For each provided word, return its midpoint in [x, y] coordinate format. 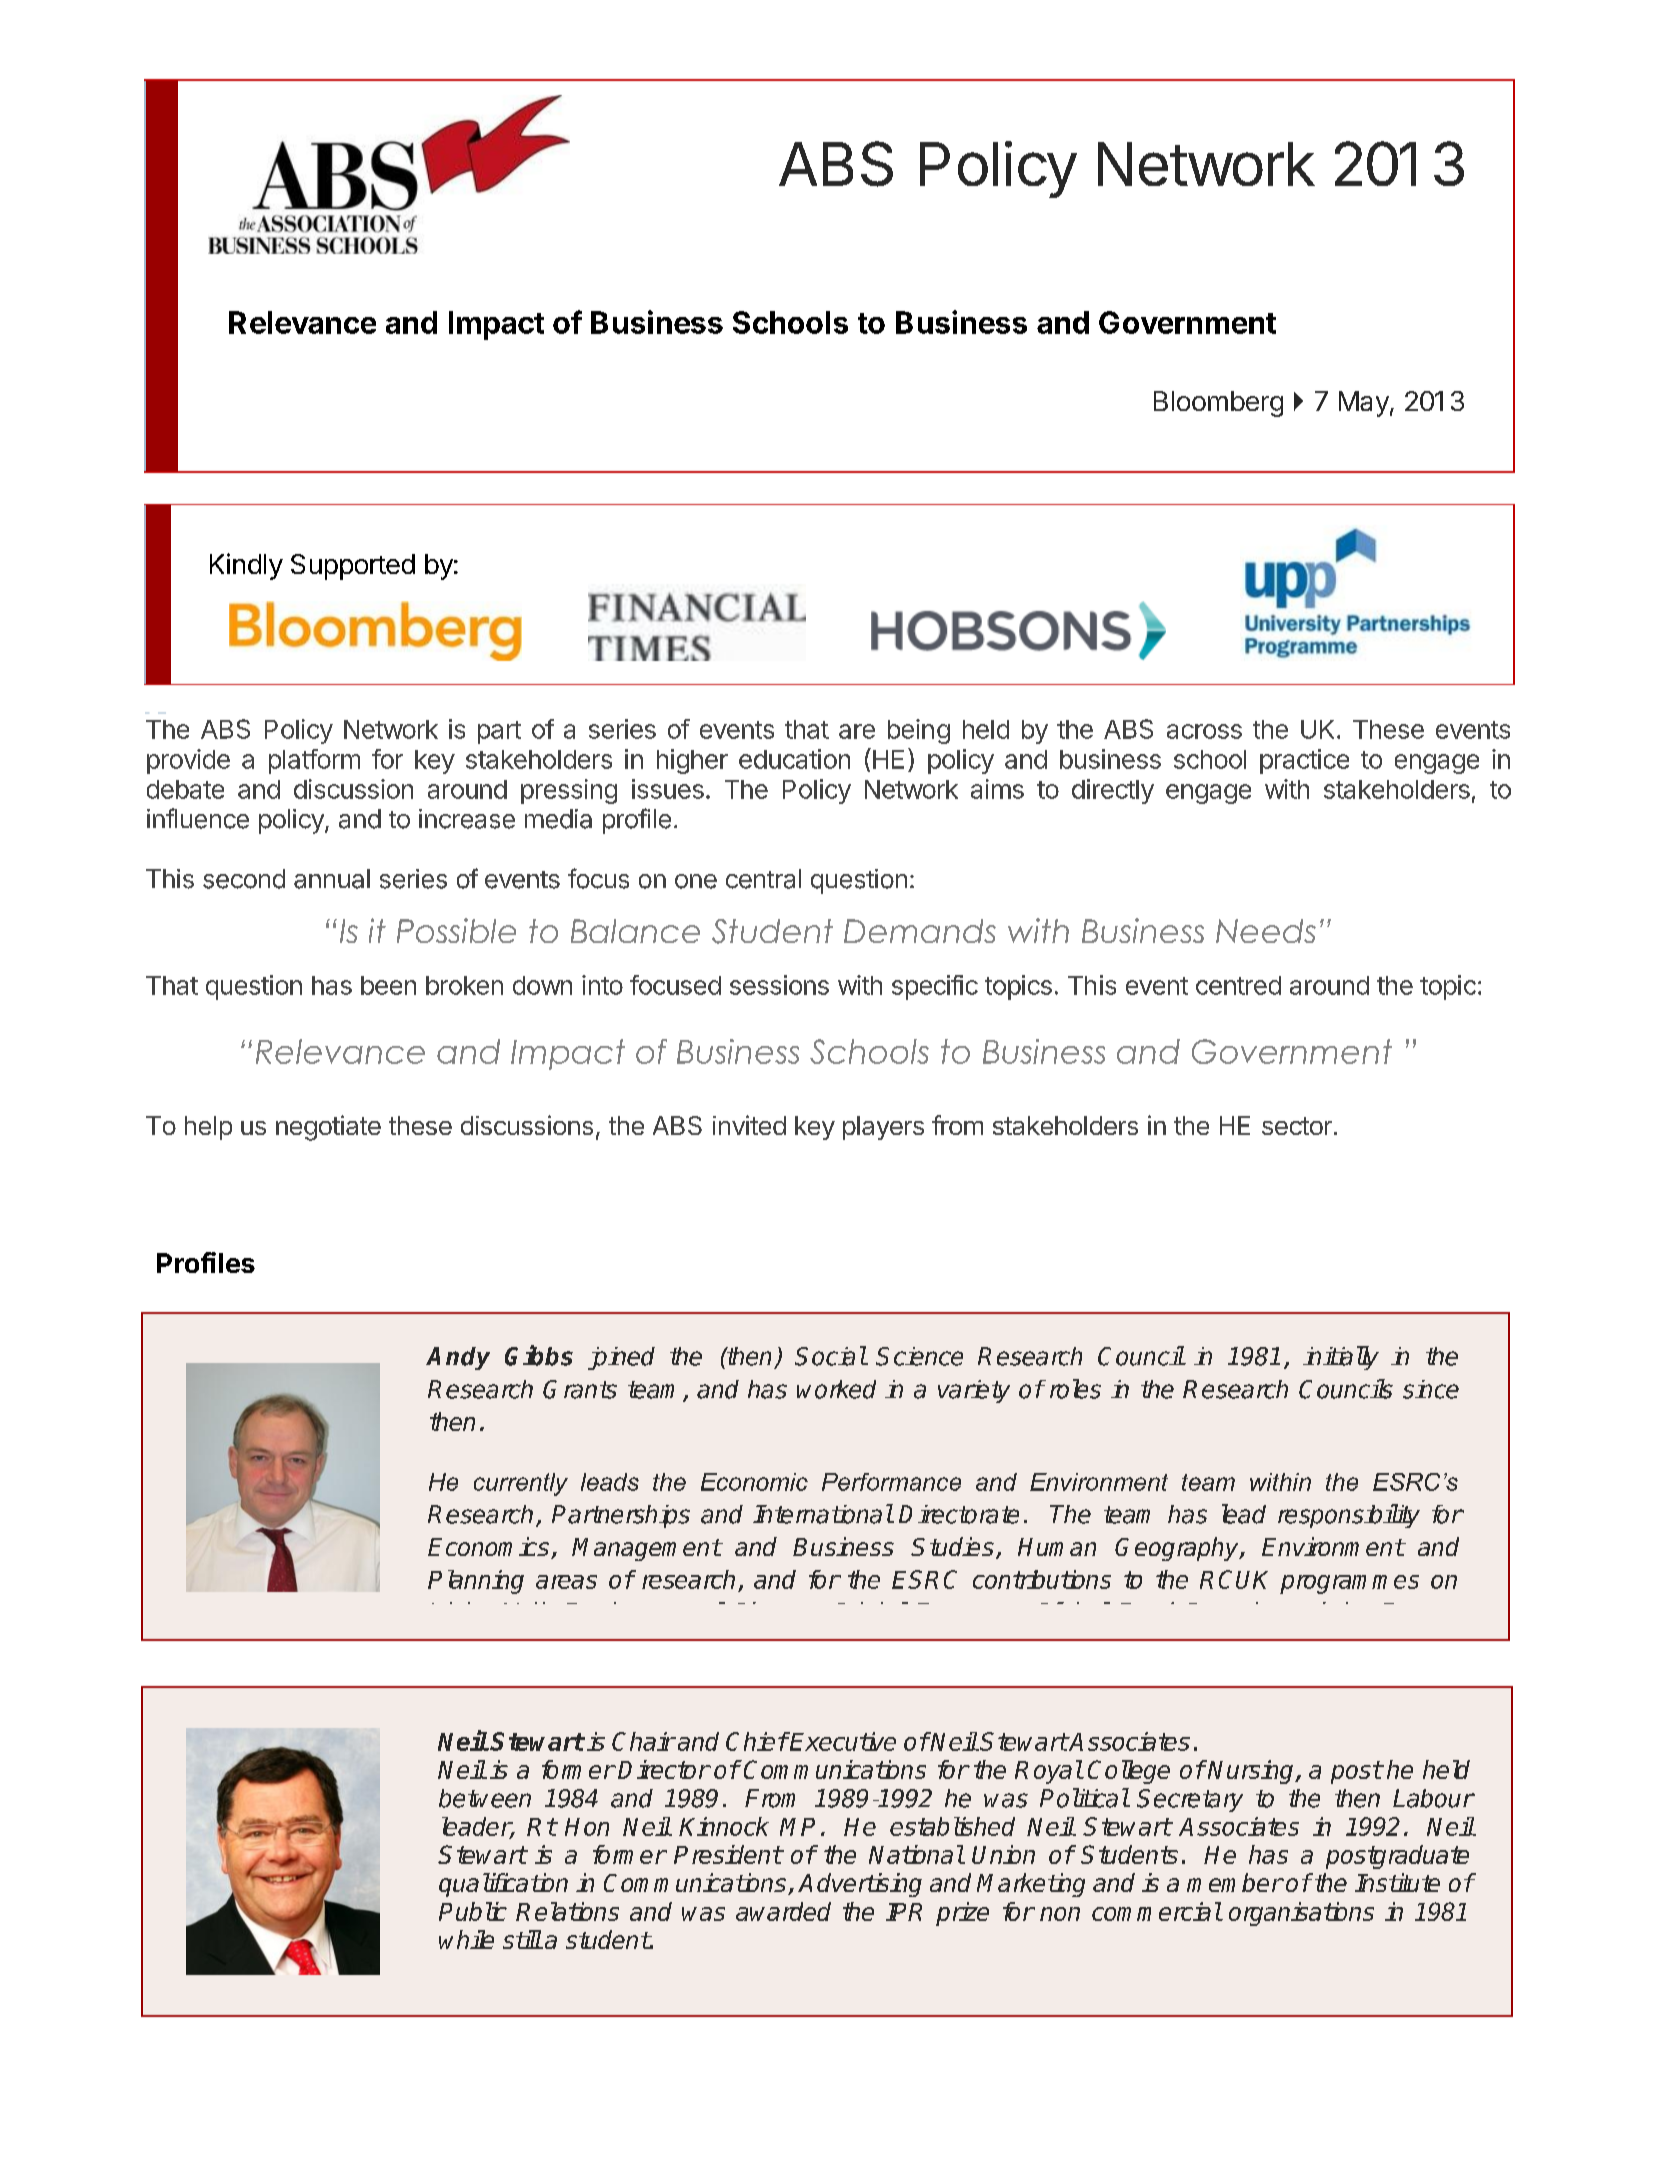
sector [1297, 1126]
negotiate [328, 1128]
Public [473, 1911]
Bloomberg [1218, 404]
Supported [353, 567]
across [1204, 731]
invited [749, 1125]
